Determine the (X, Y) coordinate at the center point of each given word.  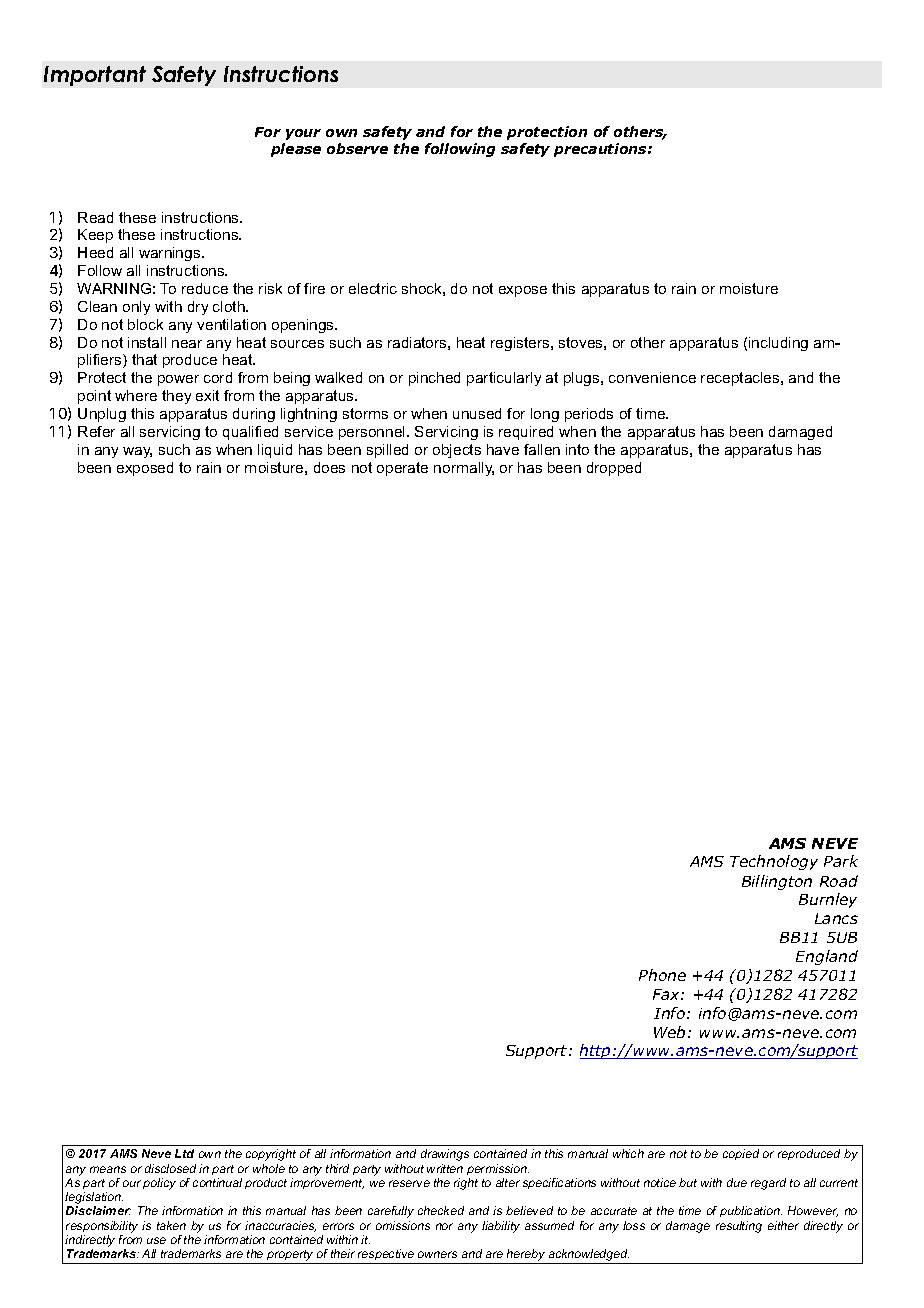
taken (171, 1225)
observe (357, 148)
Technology (774, 862)
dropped (614, 469)
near (187, 344)
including (778, 344)
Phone (662, 975)
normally (464, 469)
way (137, 452)
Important (95, 76)
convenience (652, 377)
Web (669, 1032)
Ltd (184, 1153)
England (827, 957)
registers (521, 344)
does (329, 467)
